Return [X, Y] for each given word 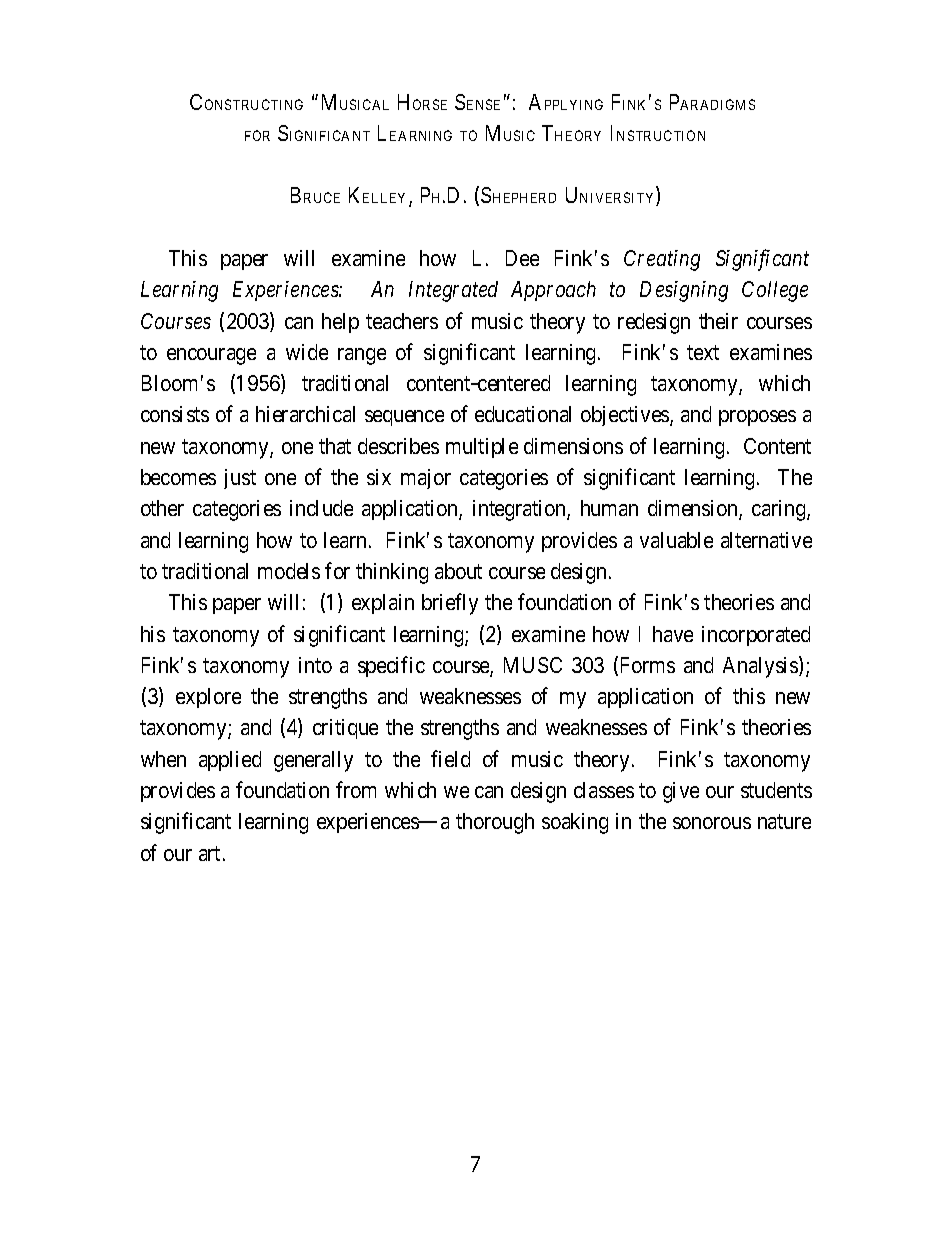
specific [391, 666]
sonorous [712, 823]
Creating [662, 260]
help [340, 323]
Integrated [453, 291]
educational [523, 414]
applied [230, 761]
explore [208, 698]
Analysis [761, 667]
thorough [495, 823]
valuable [676, 540]
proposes [757, 418]
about [458, 571]
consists [175, 414]
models [289, 571]
